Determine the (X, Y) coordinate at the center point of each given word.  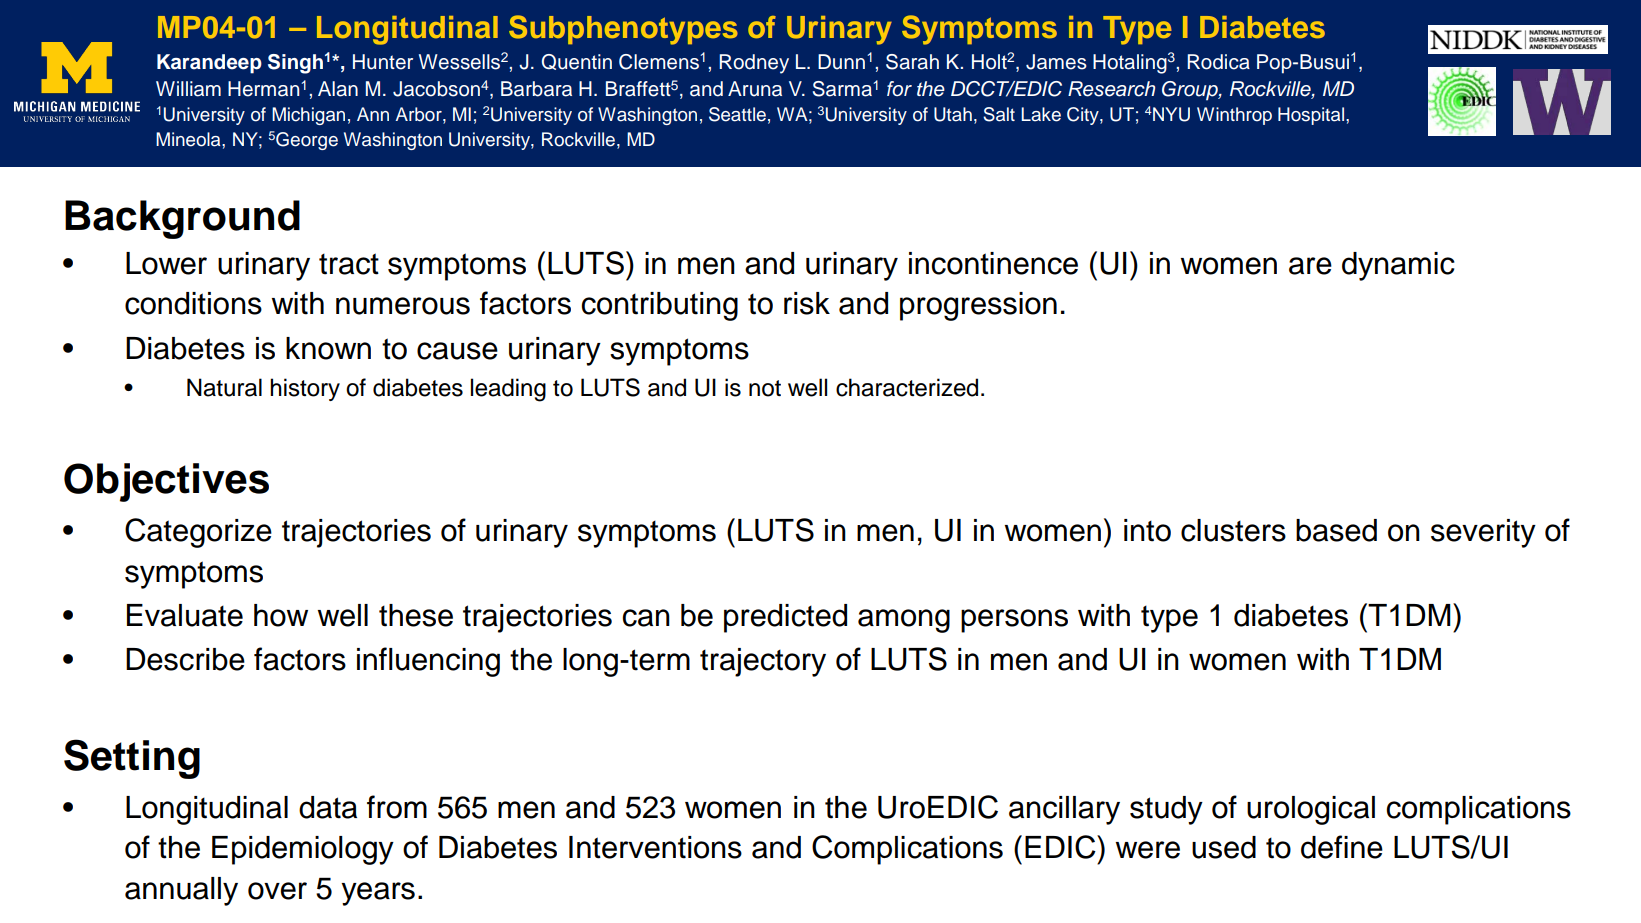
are (1310, 266)
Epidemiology (303, 850)
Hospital (1311, 116)
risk (807, 303)
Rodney (754, 64)
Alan (338, 89)
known (328, 348)
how (281, 615)
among (904, 621)
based (1336, 530)
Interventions (655, 847)
